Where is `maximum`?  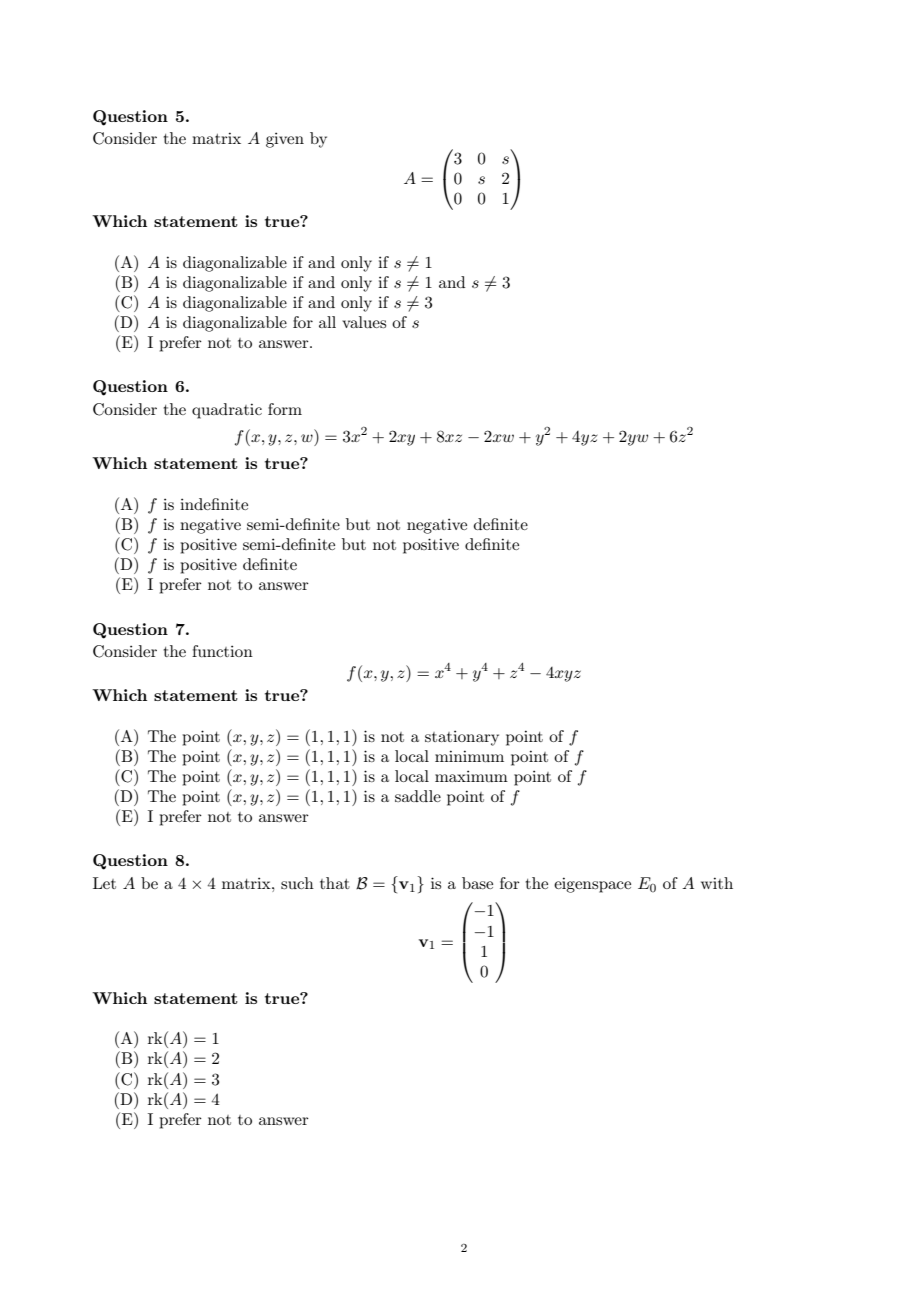
maximum is located at coordinates (471, 776).
